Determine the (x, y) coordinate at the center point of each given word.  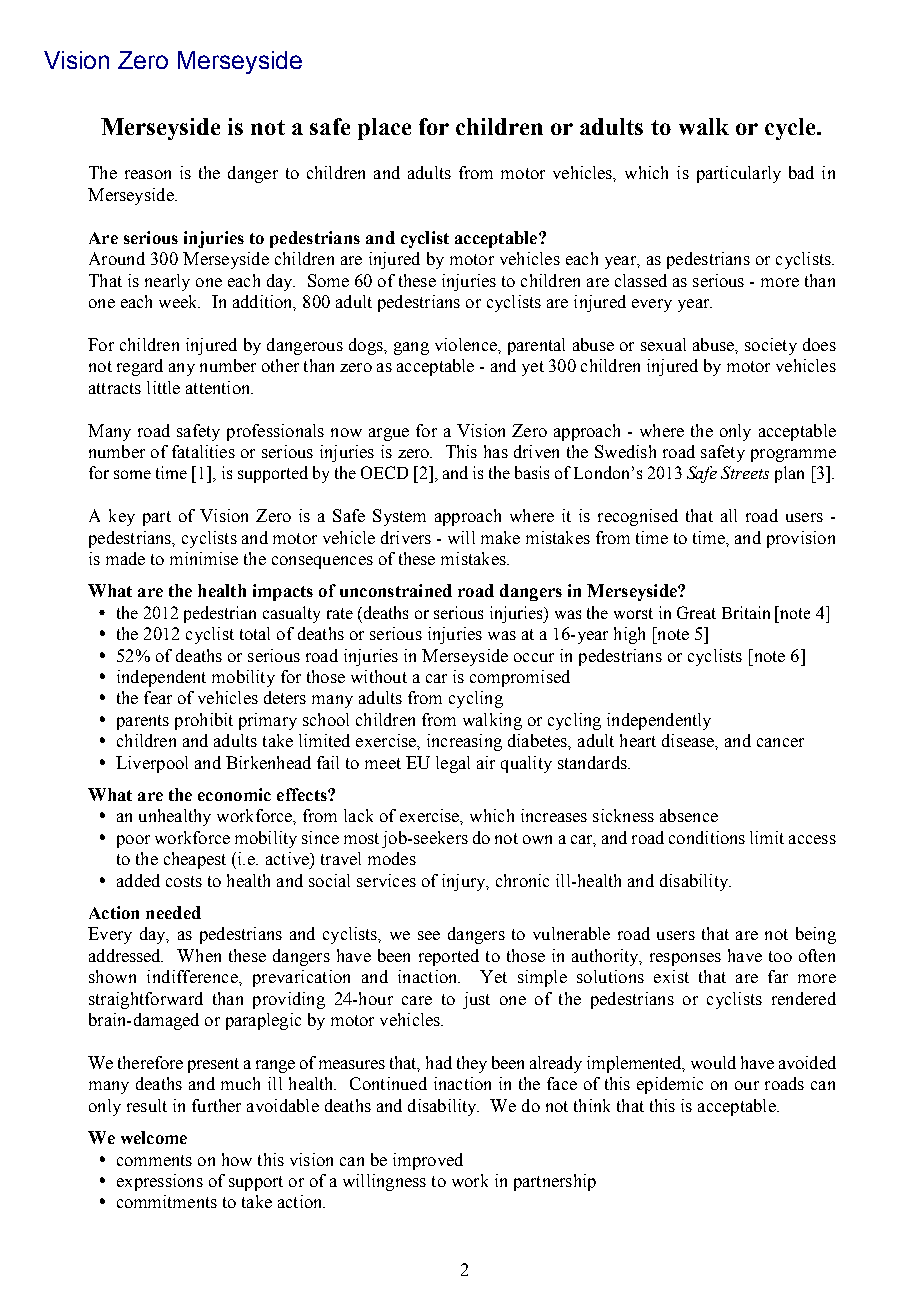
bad (801, 172)
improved (428, 1161)
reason (148, 174)
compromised (520, 678)
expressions (160, 1182)
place (384, 129)
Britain (746, 612)
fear (158, 697)
